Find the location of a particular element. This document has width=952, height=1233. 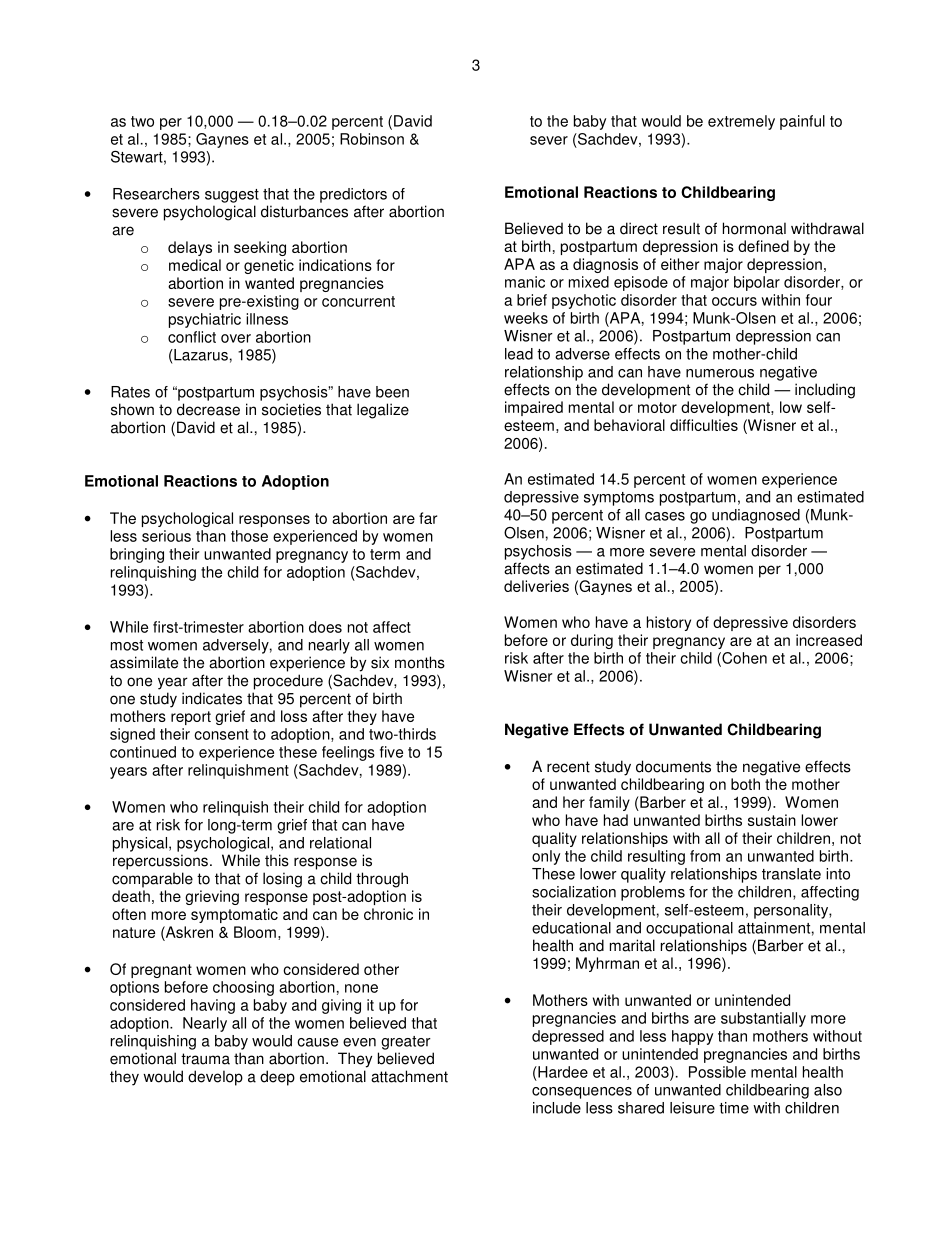

trauma is located at coordinates (205, 1059).
